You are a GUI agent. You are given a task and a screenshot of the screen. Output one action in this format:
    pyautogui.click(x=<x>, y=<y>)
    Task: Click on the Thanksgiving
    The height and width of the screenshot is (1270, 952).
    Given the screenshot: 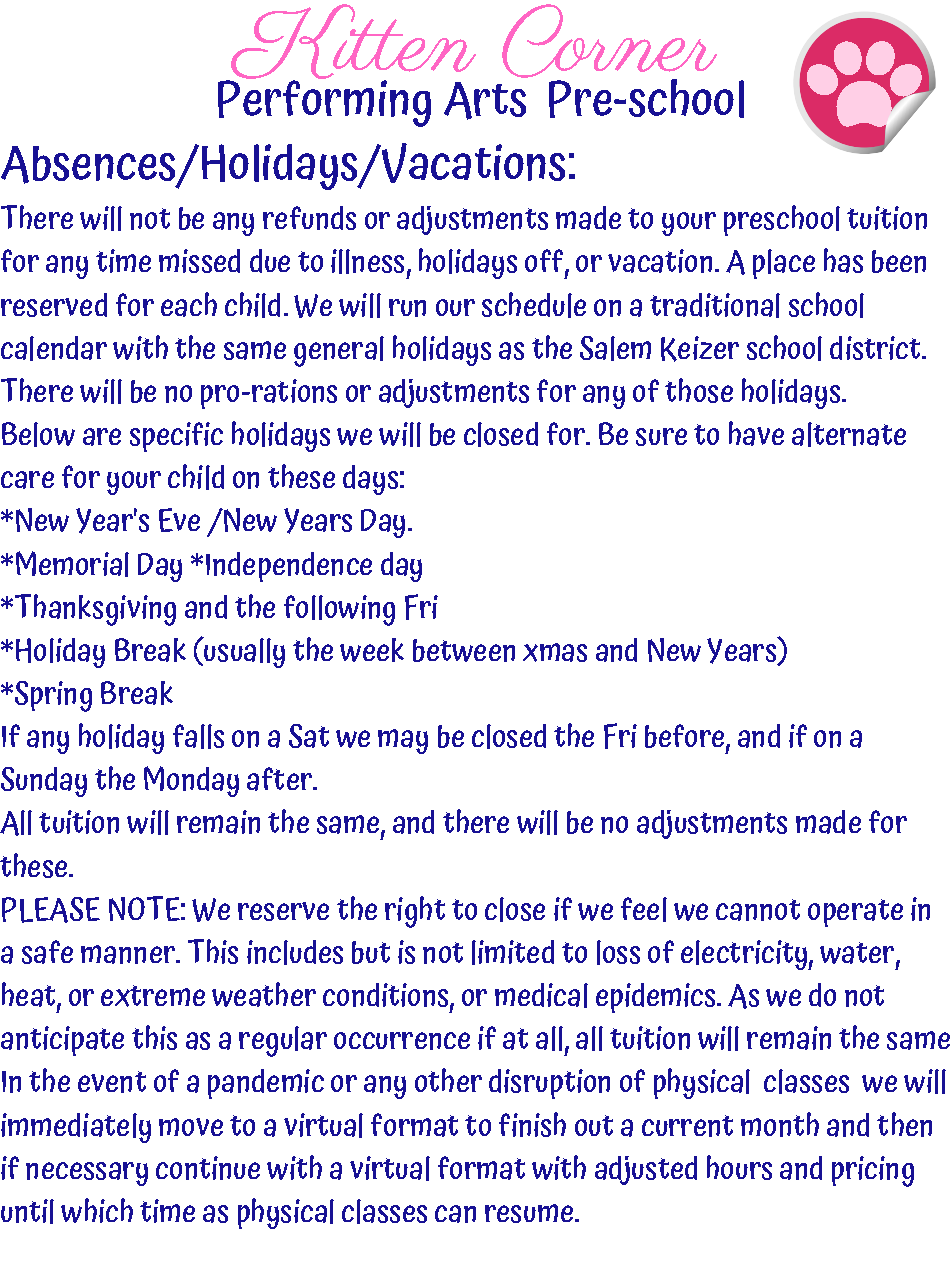 What is the action you would take?
    pyautogui.click(x=94, y=610)
